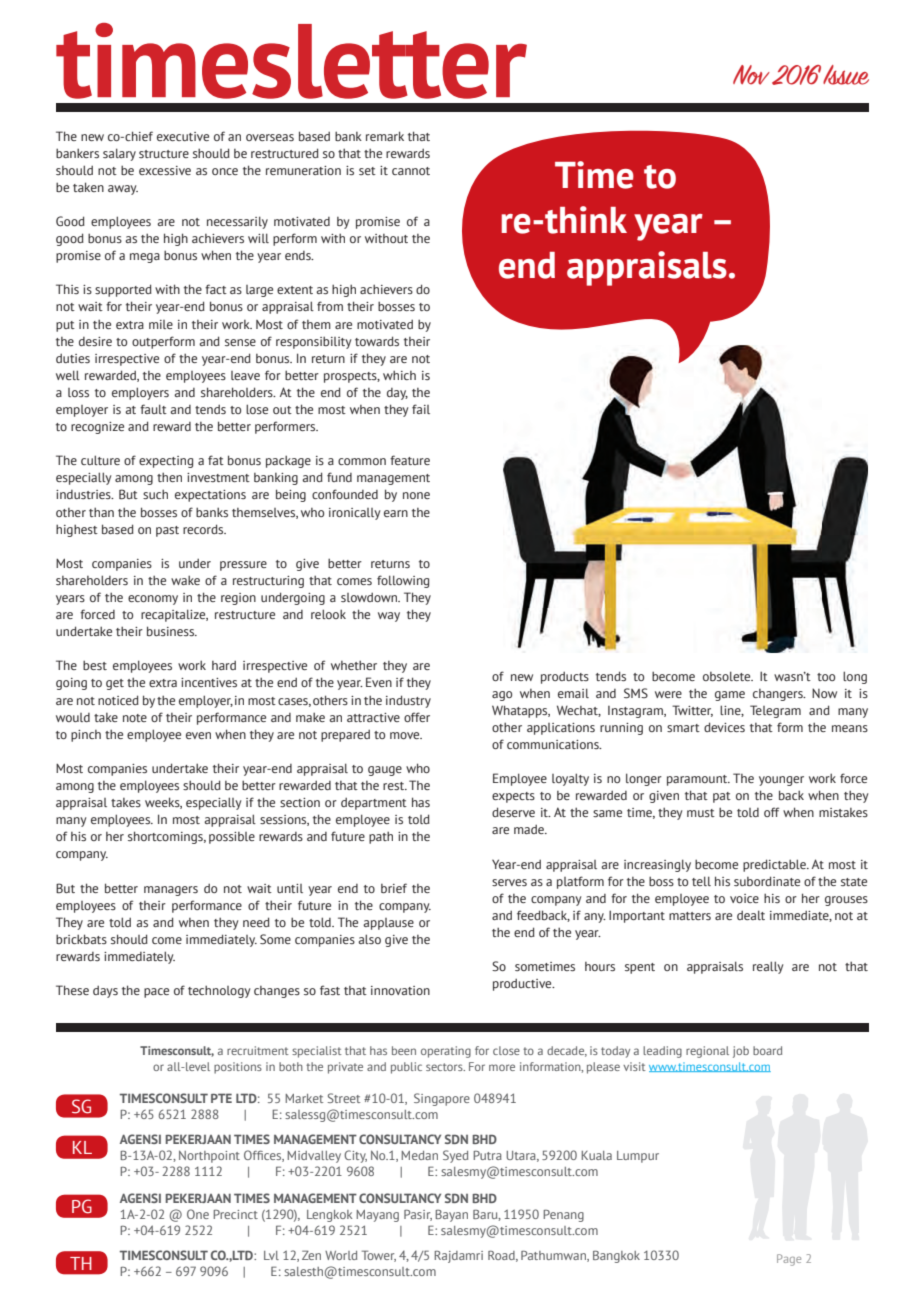  Describe the element at coordinates (502, 696) in the screenshot. I see `ago` at that location.
